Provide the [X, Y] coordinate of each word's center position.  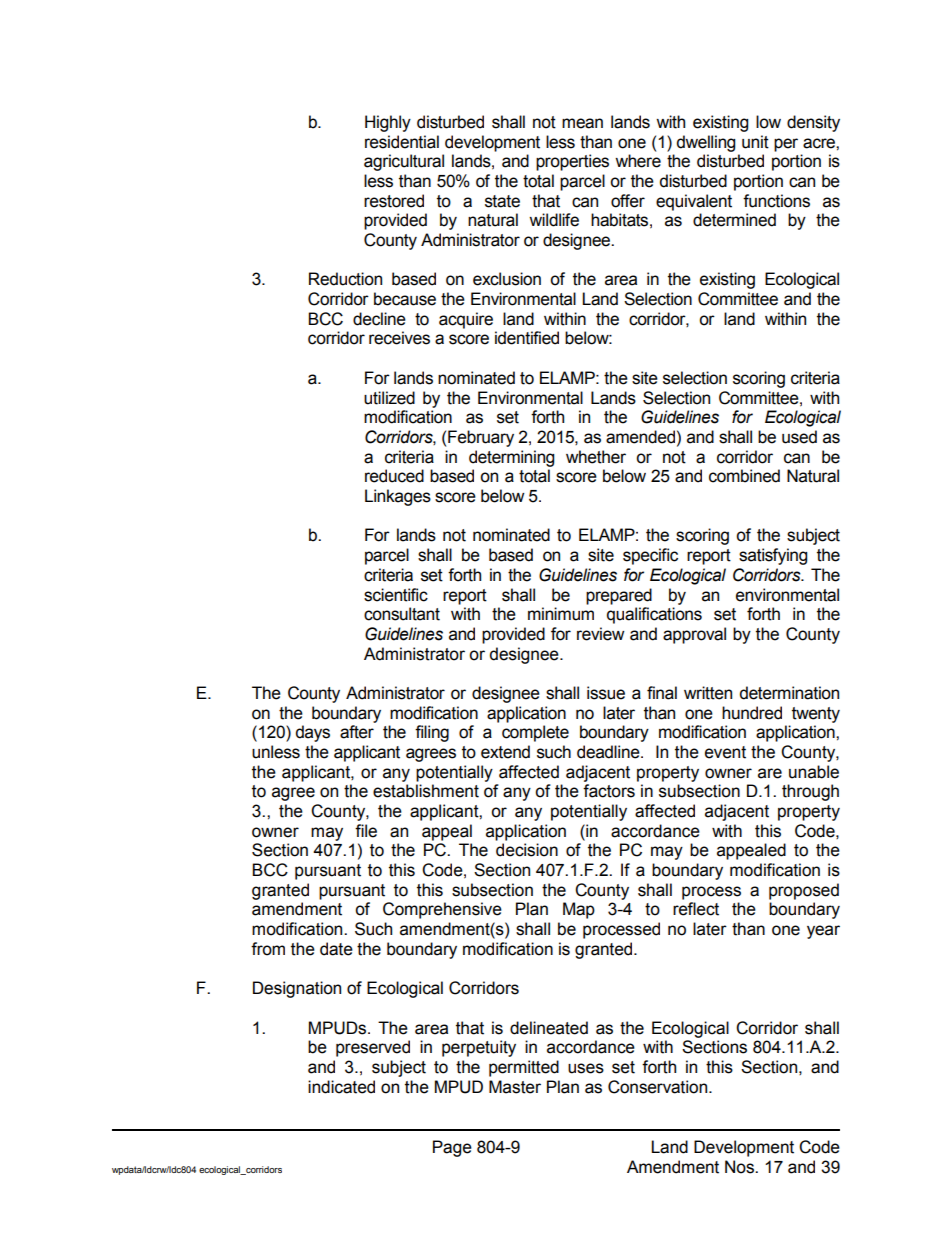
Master [515, 1087]
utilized [389, 398]
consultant [402, 614]
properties [572, 162]
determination [789, 693]
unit [755, 142]
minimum [561, 614]
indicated [341, 1087]
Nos [740, 1167]
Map [579, 910]
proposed [804, 891]
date [336, 949]
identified [527, 338]
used [799, 437]
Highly [388, 123]
